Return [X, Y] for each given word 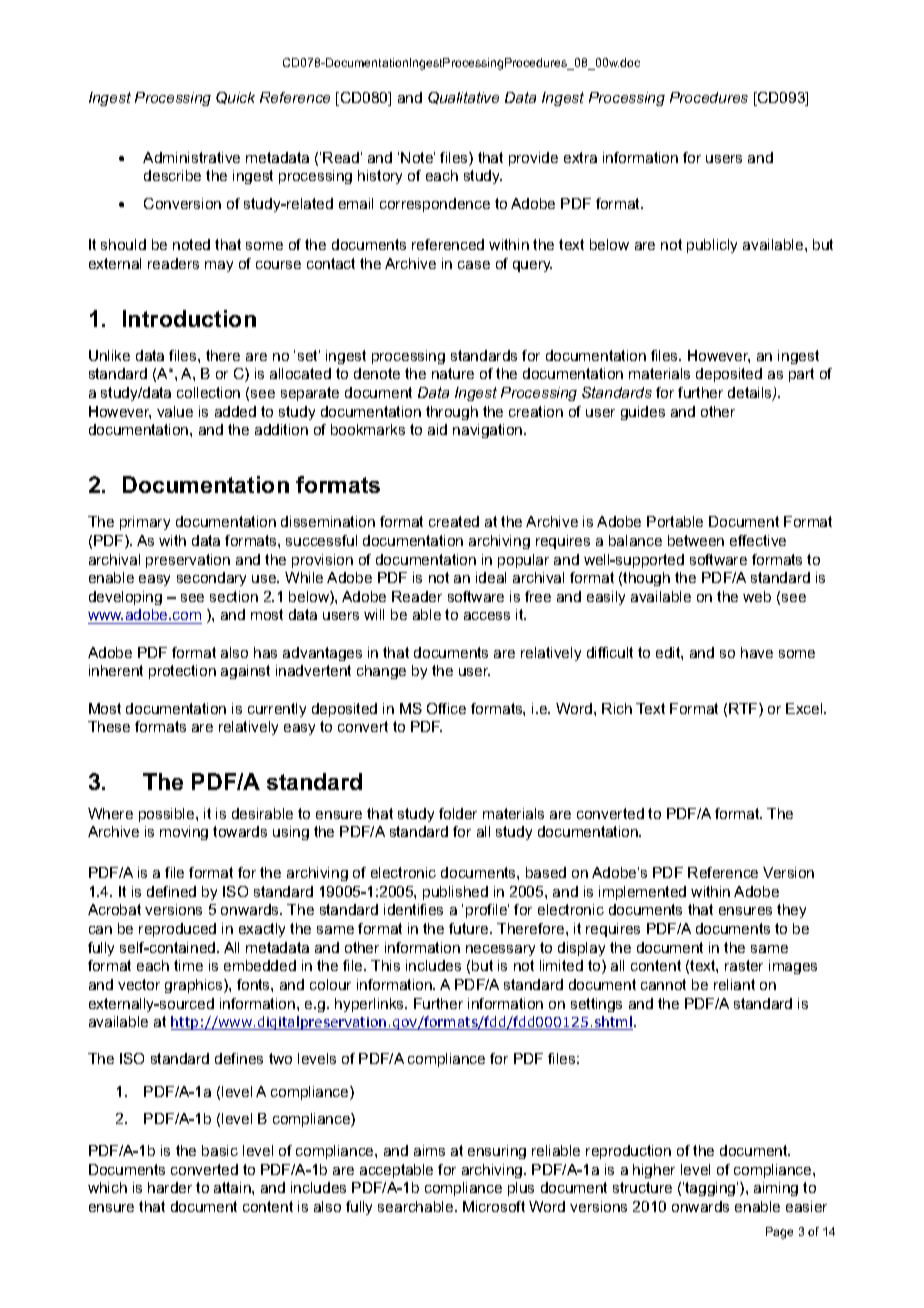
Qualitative [463, 98]
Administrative [191, 157]
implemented [642, 893]
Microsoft [494, 1206]
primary [145, 523]
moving [184, 833]
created [454, 521]
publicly [712, 246]
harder [170, 1187]
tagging [711, 1189]
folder [458, 813]
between [696, 540]
